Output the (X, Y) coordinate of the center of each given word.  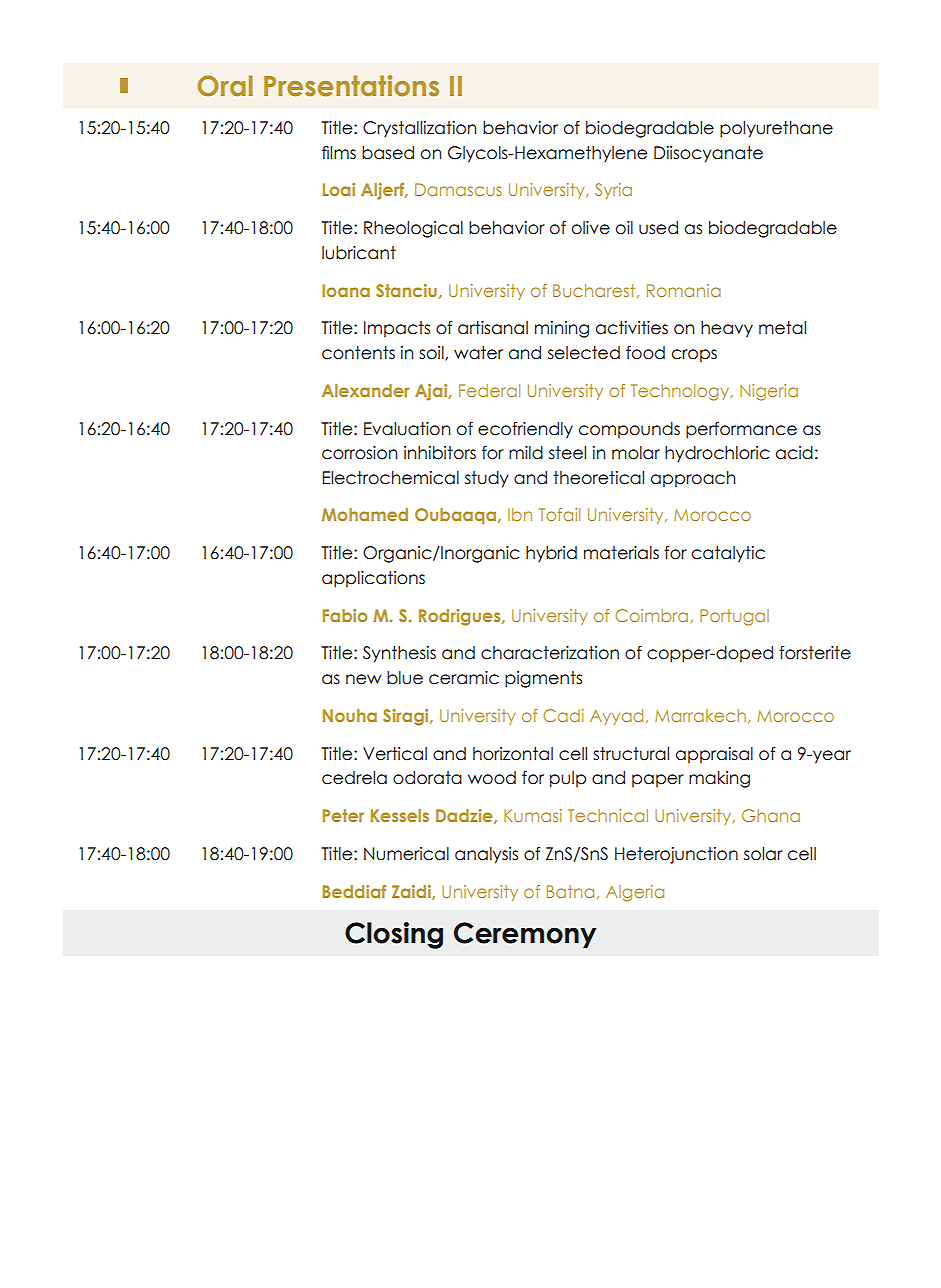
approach (693, 479)
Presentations (351, 86)
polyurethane (776, 129)
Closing (394, 935)
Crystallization (419, 129)
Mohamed (365, 514)
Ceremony (525, 935)
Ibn (520, 514)
